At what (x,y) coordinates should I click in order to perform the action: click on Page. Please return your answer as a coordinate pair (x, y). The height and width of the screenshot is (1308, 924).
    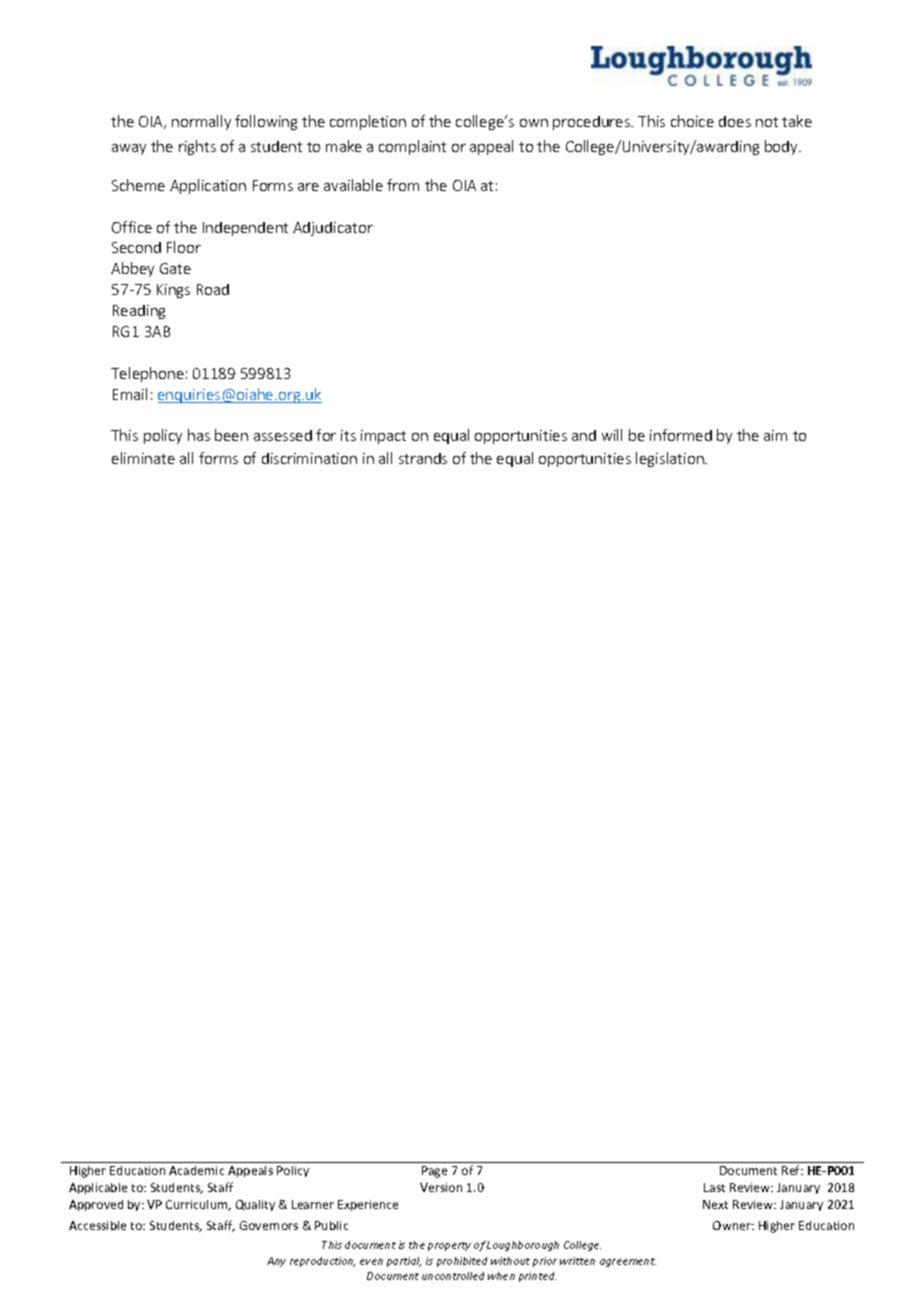
    Looking at the image, I should click on (434, 1172).
